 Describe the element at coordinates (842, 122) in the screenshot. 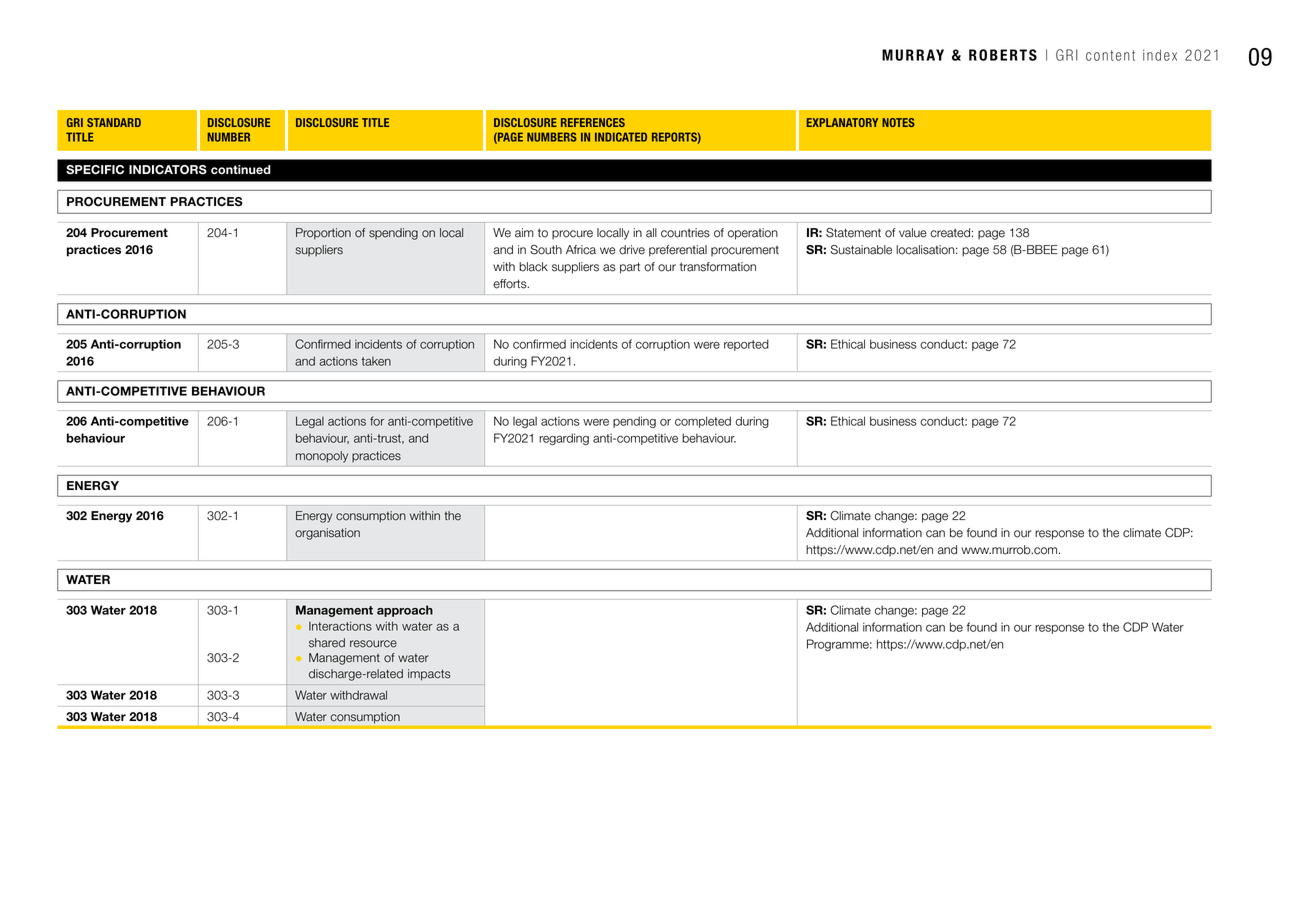

I see `EXPLANATORY` at that location.
